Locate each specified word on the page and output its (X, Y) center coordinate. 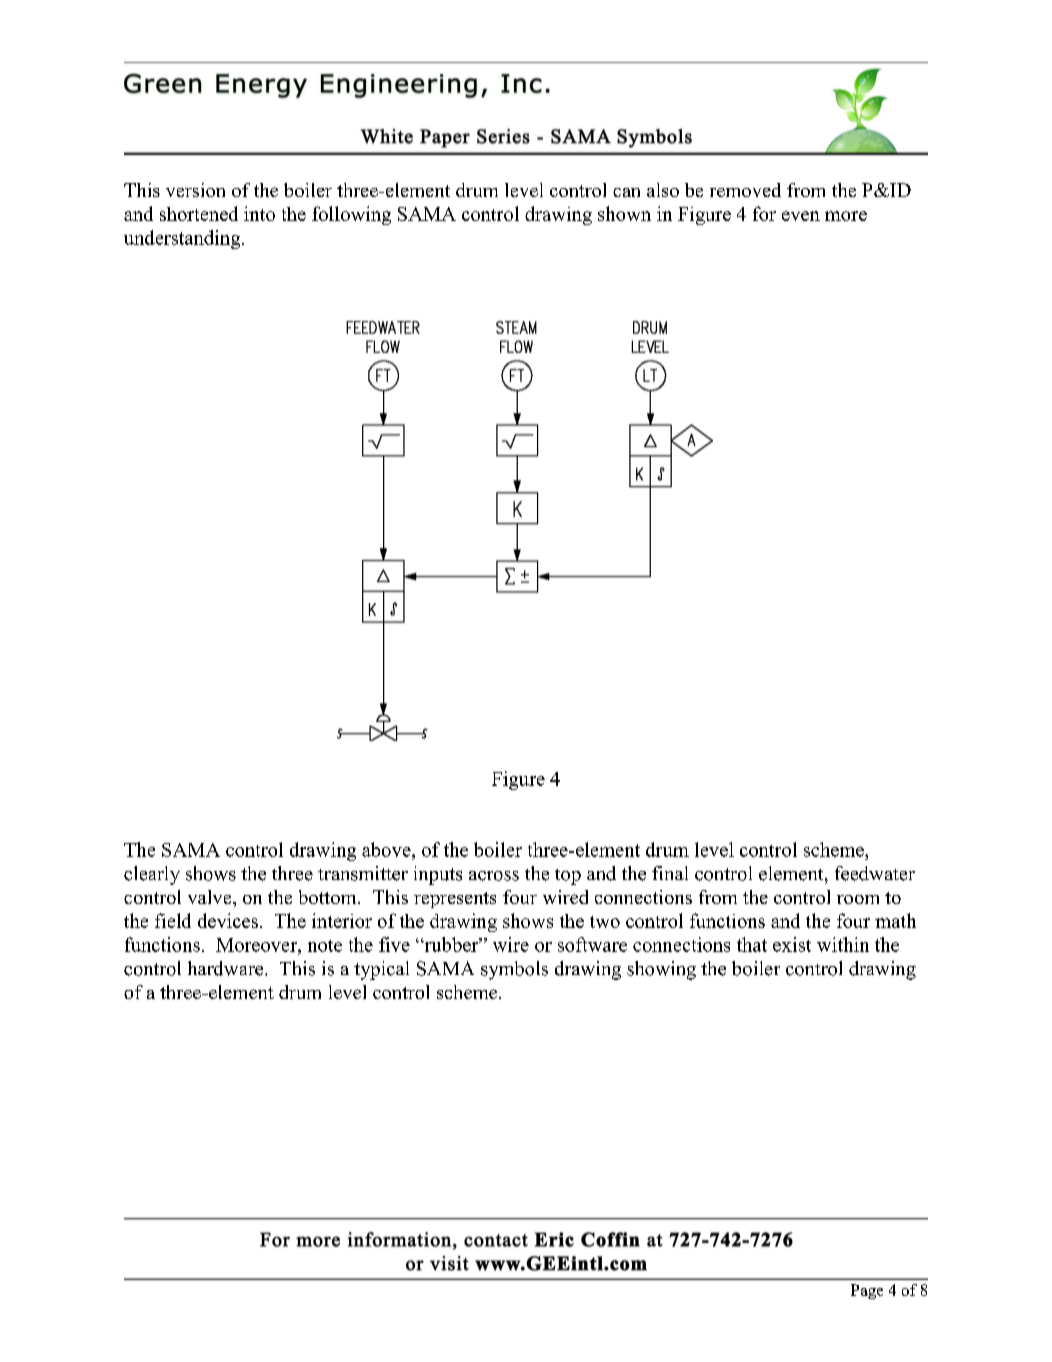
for (764, 213)
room (858, 899)
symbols (514, 970)
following (351, 215)
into (259, 213)
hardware (227, 968)
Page (867, 1291)
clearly (152, 875)
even (801, 216)
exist (792, 944)
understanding (183, 239)
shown (624, 213)
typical (381, 970)
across (494, 876)
